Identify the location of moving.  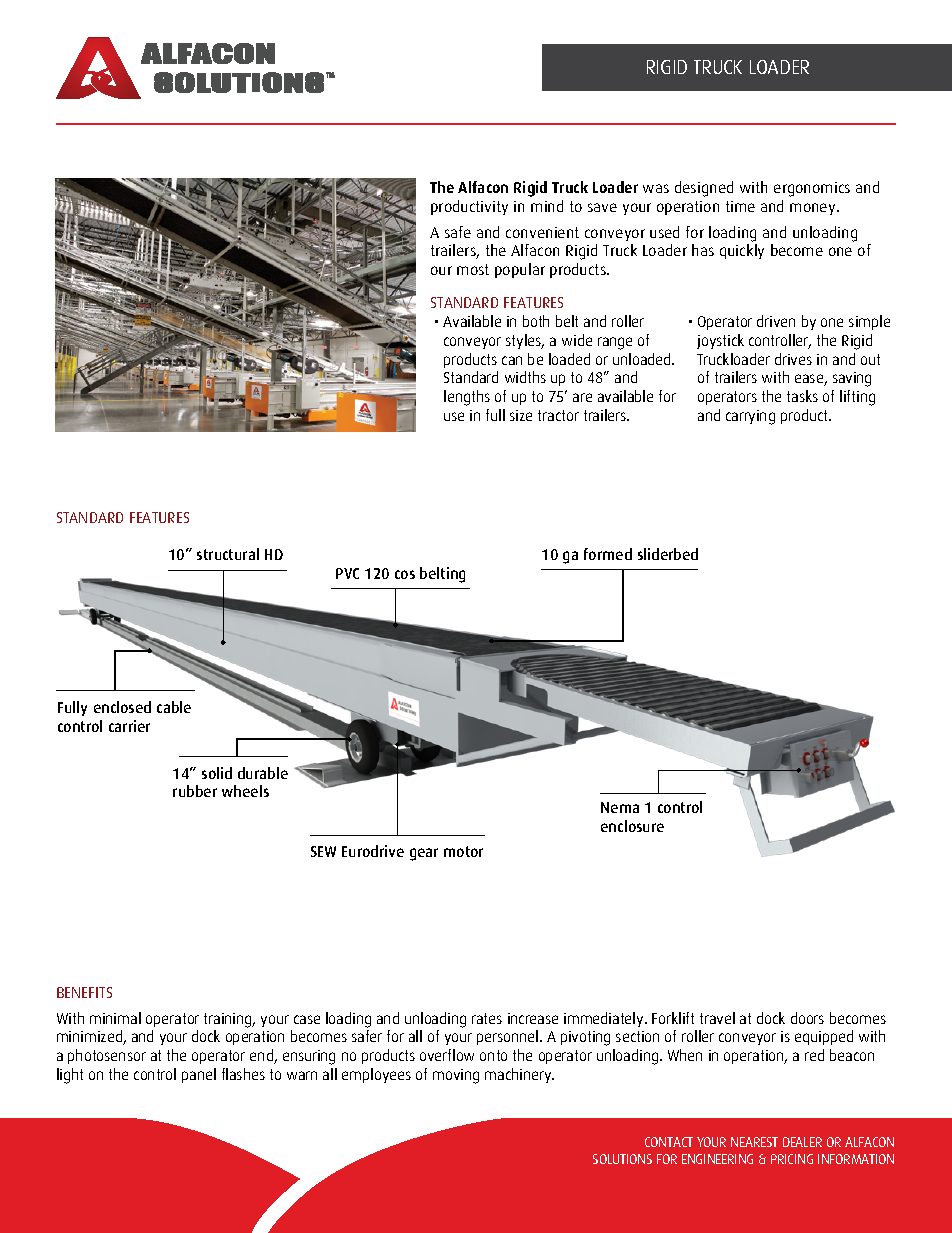
(456, 1076).
